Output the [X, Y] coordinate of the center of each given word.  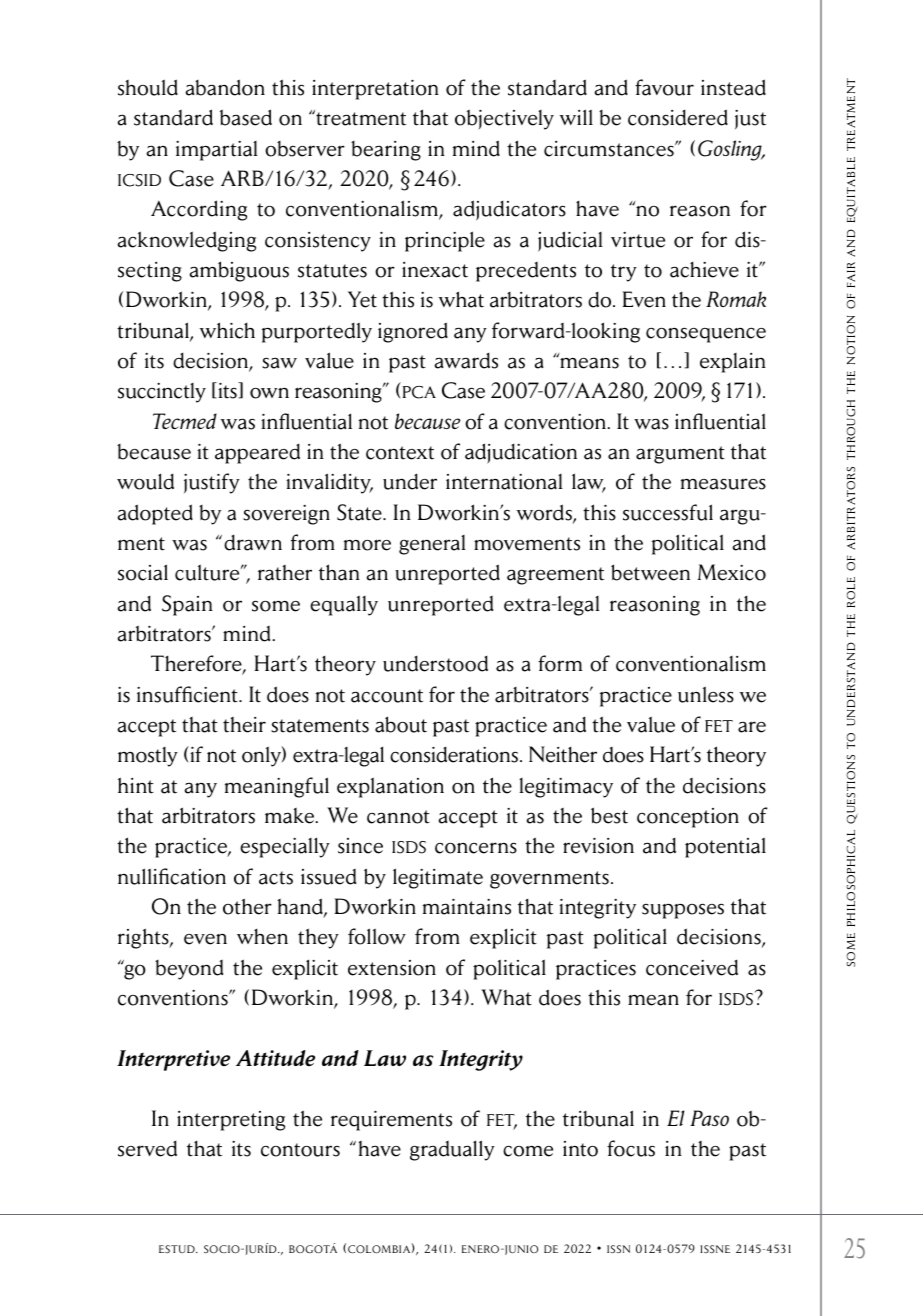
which [227, 330]
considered [678, 117]
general [432, 545]
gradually [452, 1150]
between [650, 572]
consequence [706, 335]
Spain [187, 605]
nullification [172, 876]
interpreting [231, 1121]
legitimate [438, 878]
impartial [217, 151]
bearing [386, 151]
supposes [683, 911]
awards [466, 361]
